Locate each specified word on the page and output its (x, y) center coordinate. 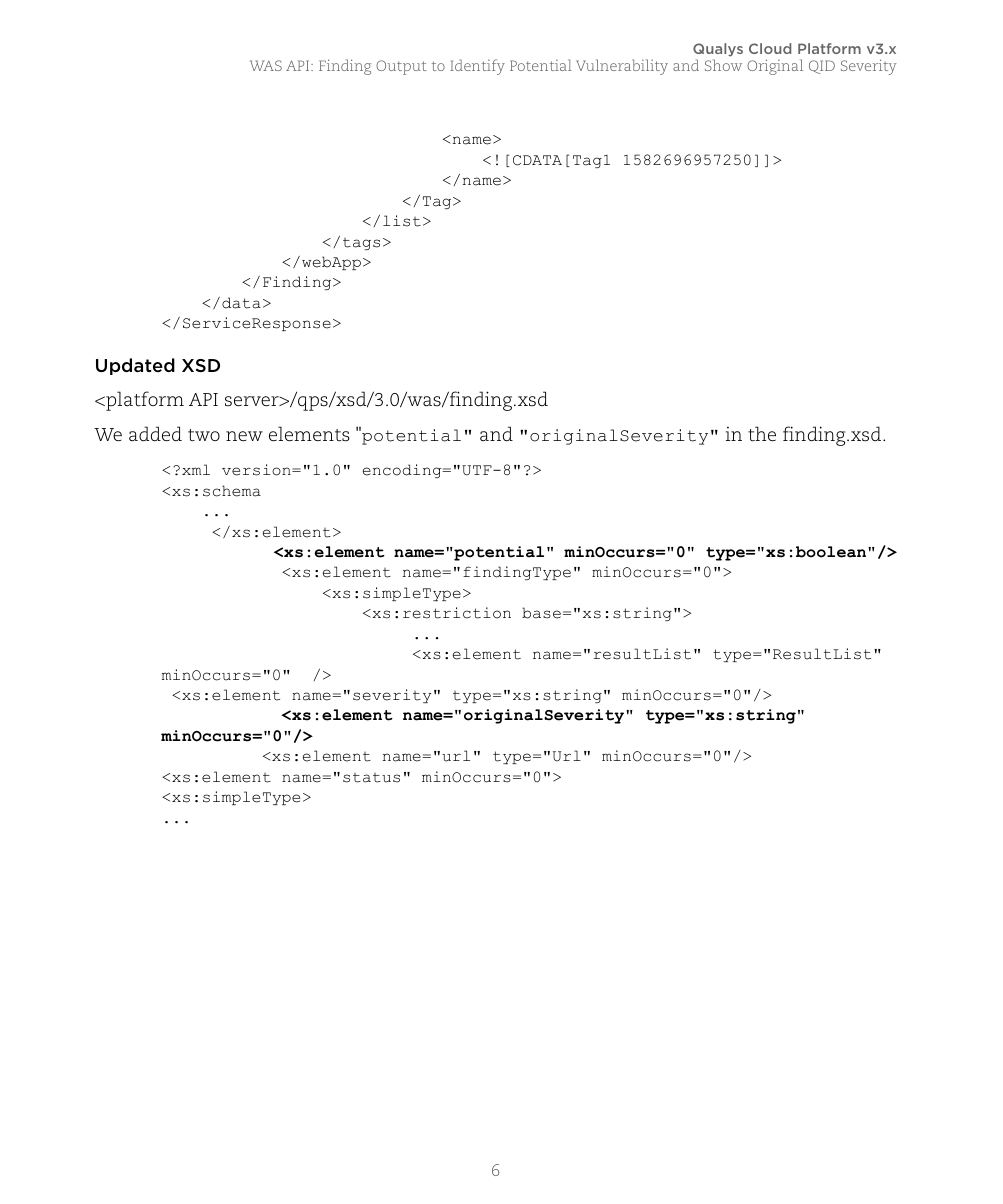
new (244, 436)
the (762, 434)
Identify (477, 67)
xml (196, 469)
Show (723, 65)
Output (401, 67)
